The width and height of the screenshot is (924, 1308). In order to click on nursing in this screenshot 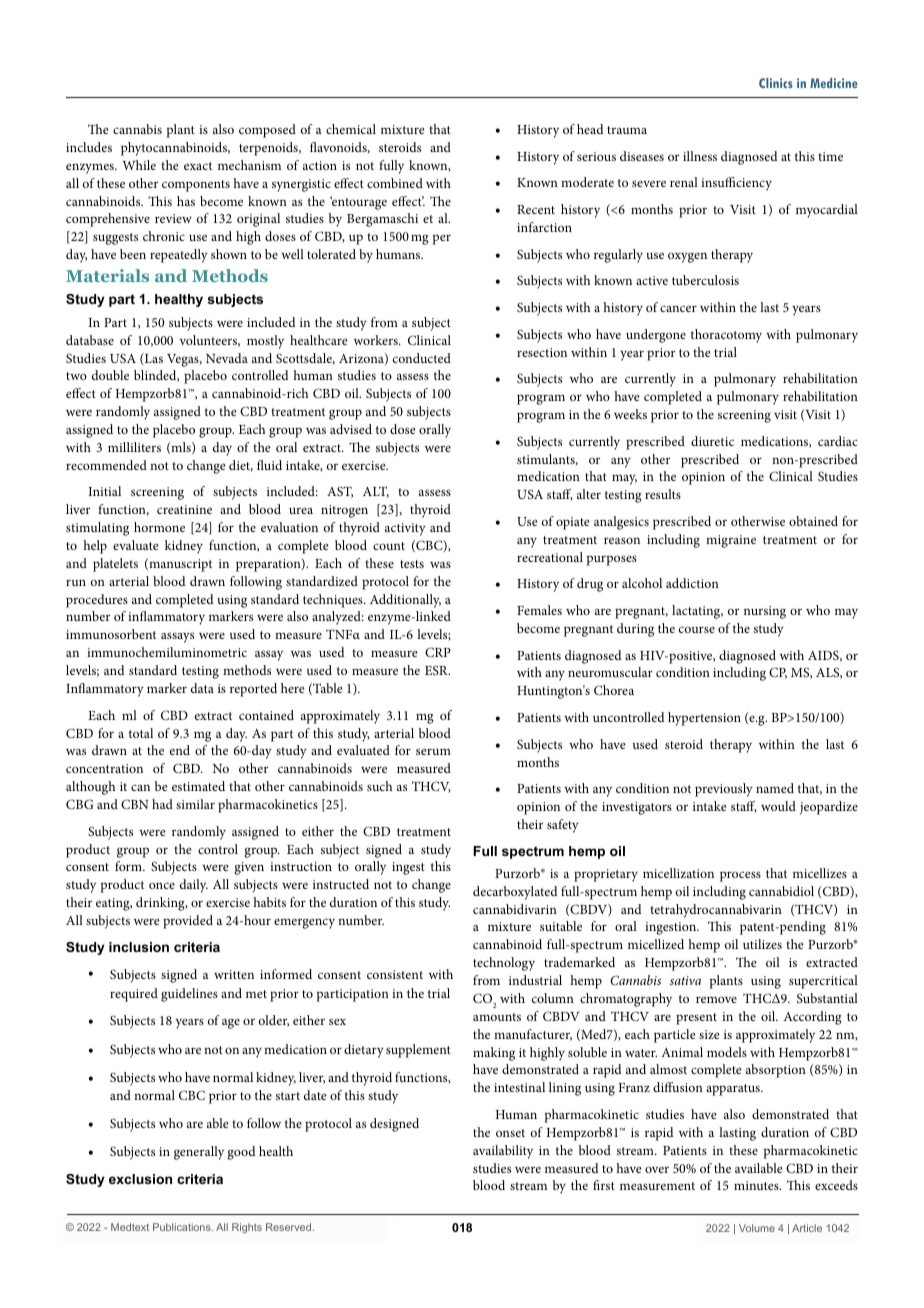, I will do `click(765, 612)`.
